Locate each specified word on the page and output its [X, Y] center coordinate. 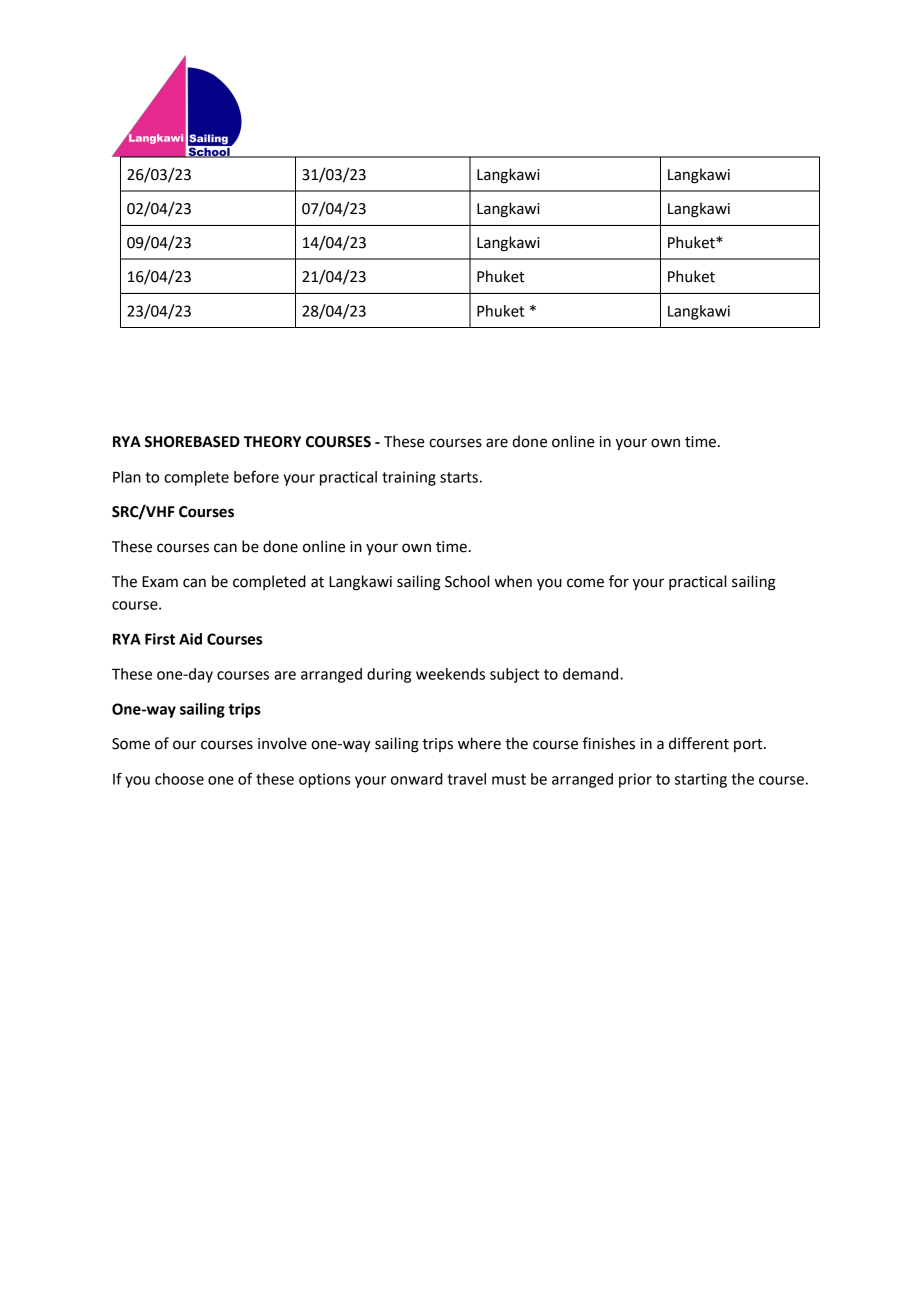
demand [592, 674]
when [513, 581]
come [585, 583]
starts [459, 477]
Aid [190, 639]
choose [179, 779]
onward [417, 779]
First [160, 639]
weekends [450, 674]
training [409, 478]
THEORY [272, 442]
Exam [160, 582]
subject [514, 675]
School [467, 581]
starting [701, 780]
